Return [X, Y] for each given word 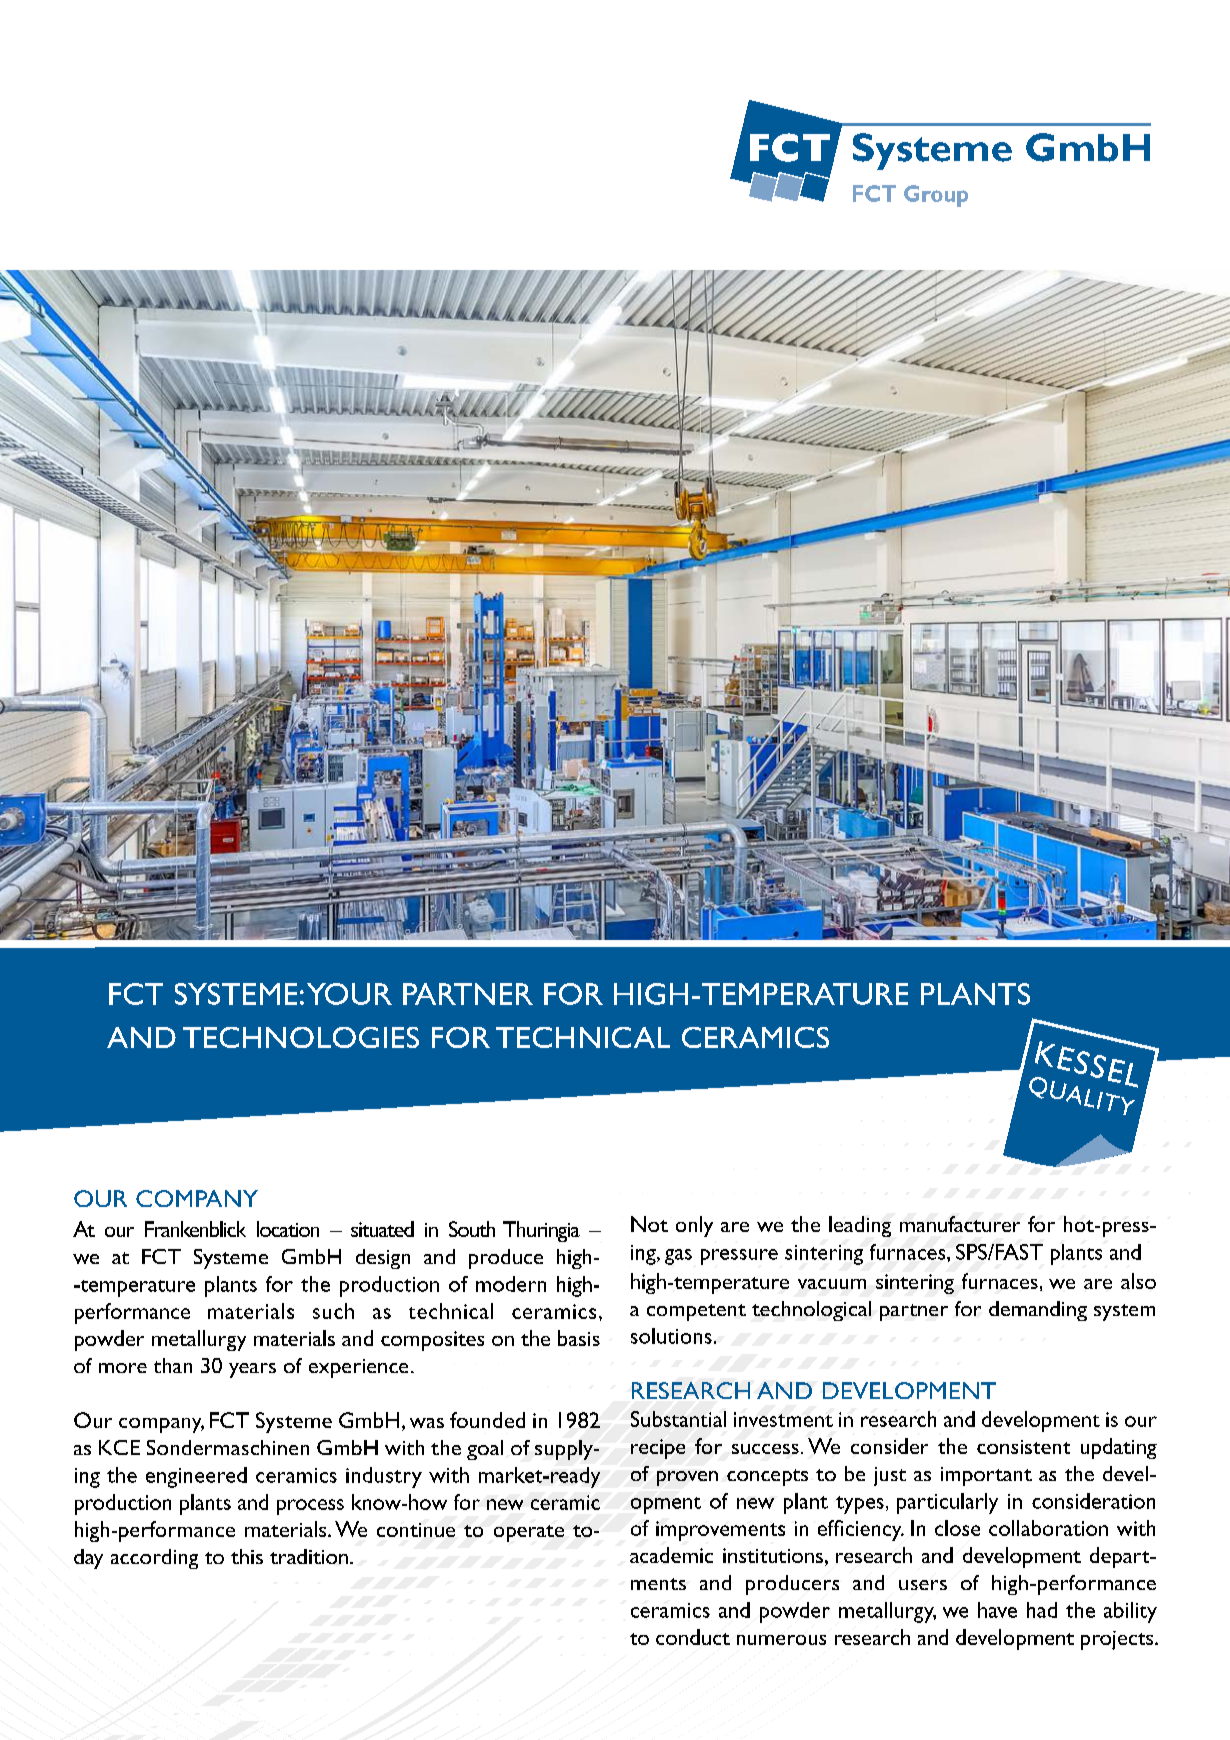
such [333, 1311]
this [247, 1556]
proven [687, 1478]
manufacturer [960, 1224]
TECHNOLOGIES [301, 1037]
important [986, 1476]
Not [649, 1224]
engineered [196, 1477]
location [288, 1229]
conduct [693, 1637]
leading [860, 1226]
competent [696, 1312]
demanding [1038, 1311]
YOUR [349, 994]
